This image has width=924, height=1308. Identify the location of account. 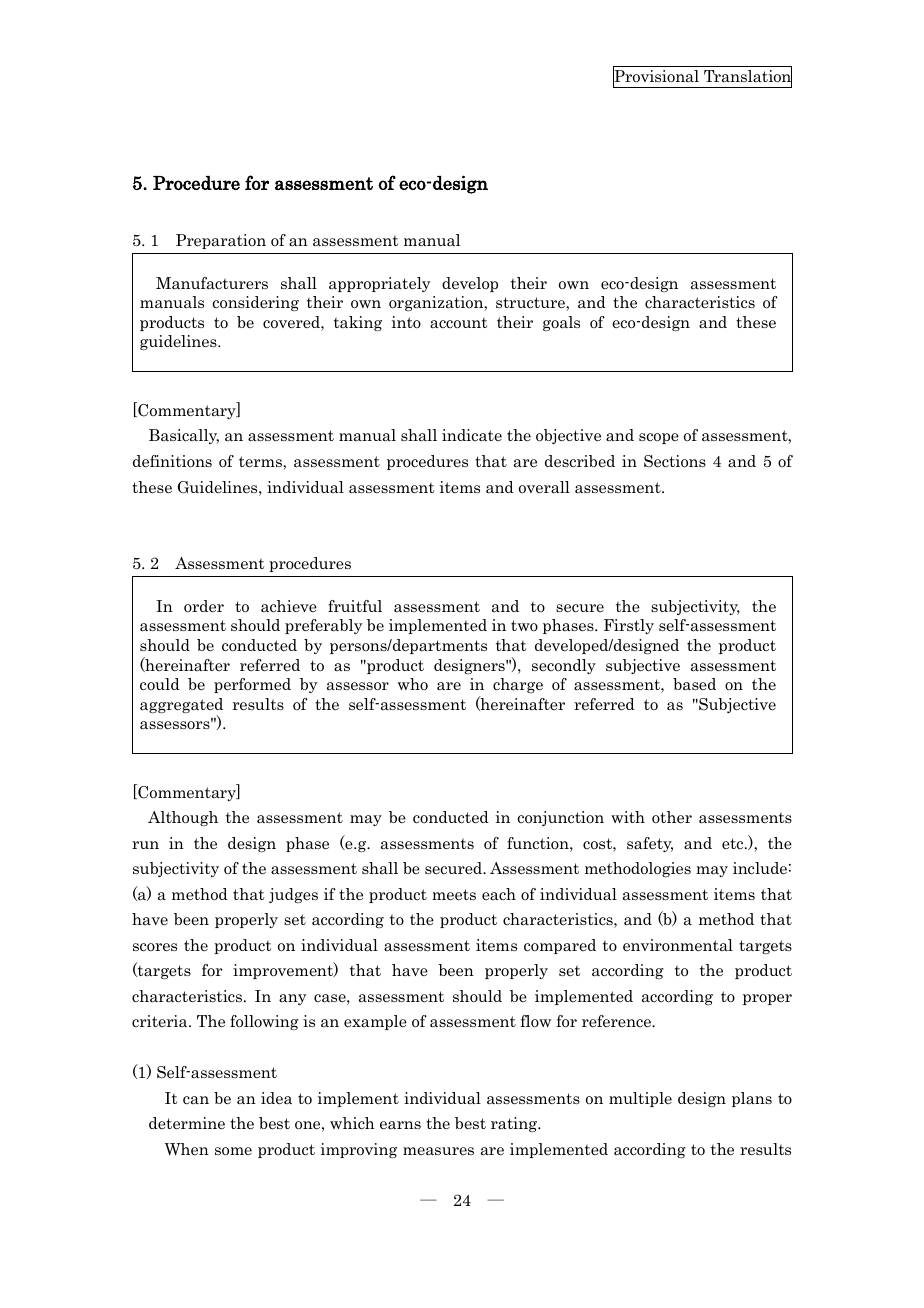
(458, 323).
